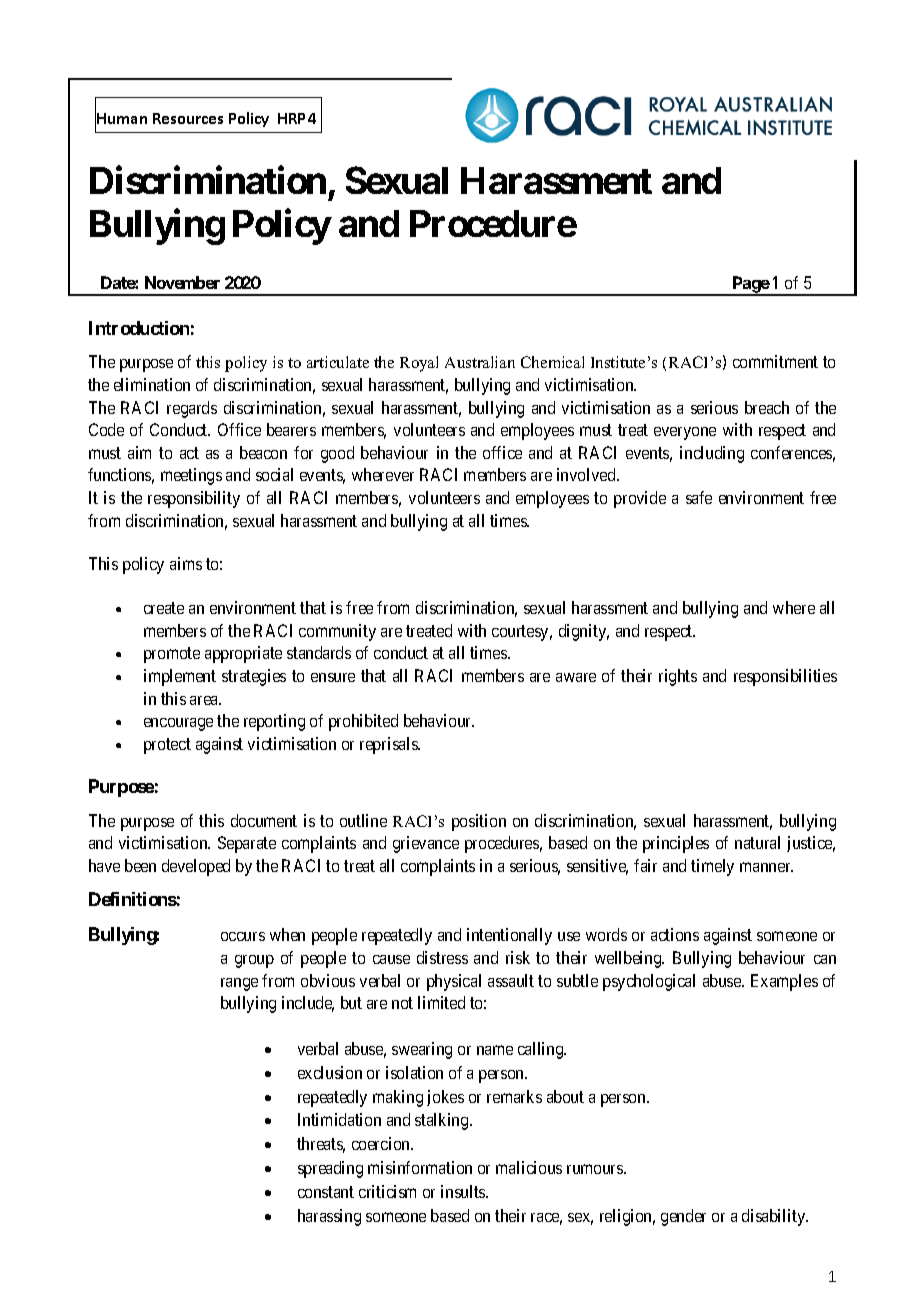  I want to click on implement, so click(180, 677).
